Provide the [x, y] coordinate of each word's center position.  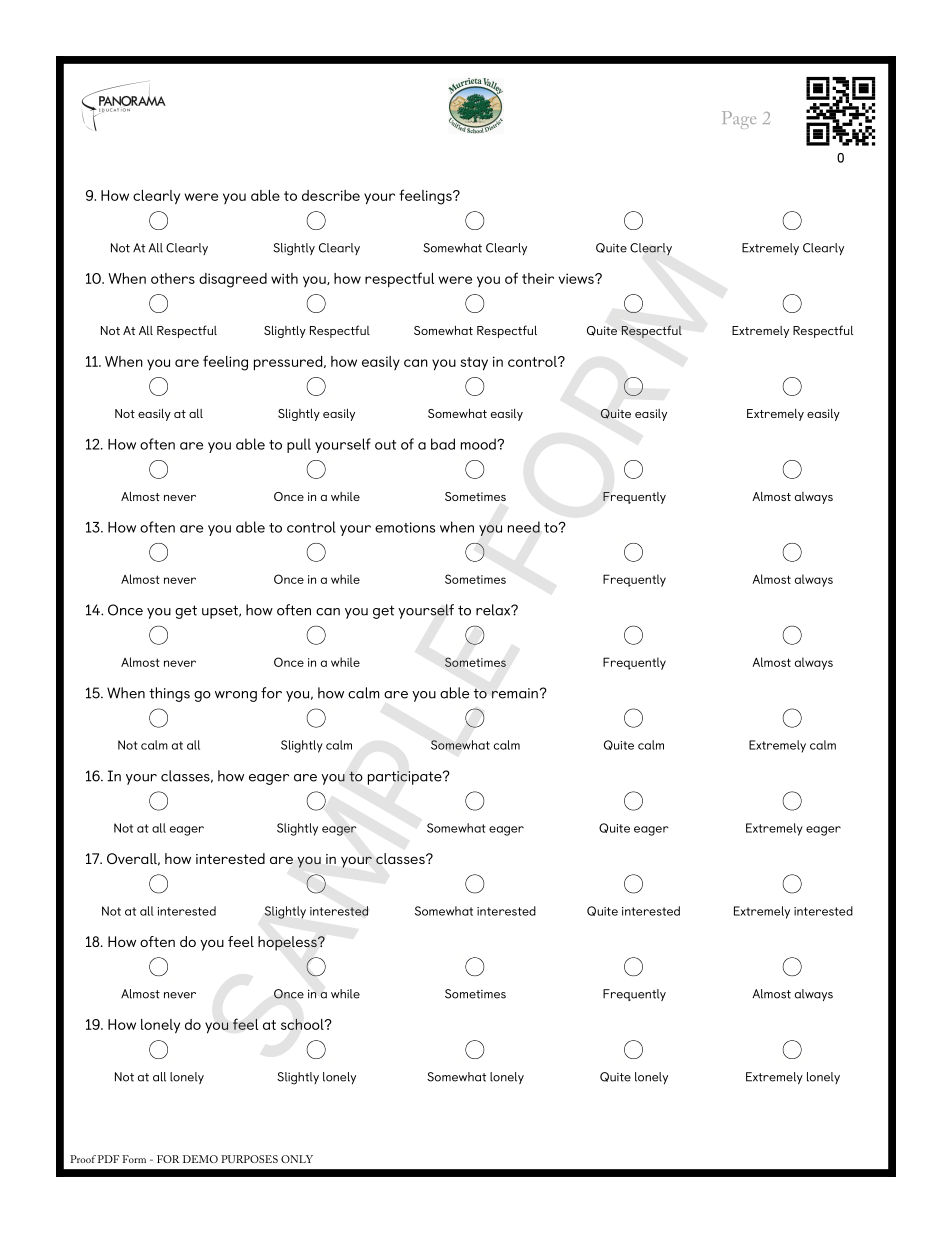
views [577, 278]
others [173, 278]
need [524, 527]
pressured [289, 363]
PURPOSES [249, 1159]
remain [515, 693]
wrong [236, 696]
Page [739, 120]
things [169, 694]
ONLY [297, 1159]
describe [331, 195]
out [385, 445]
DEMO [200, 1159]
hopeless [288, 943]
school [303, 1024]
